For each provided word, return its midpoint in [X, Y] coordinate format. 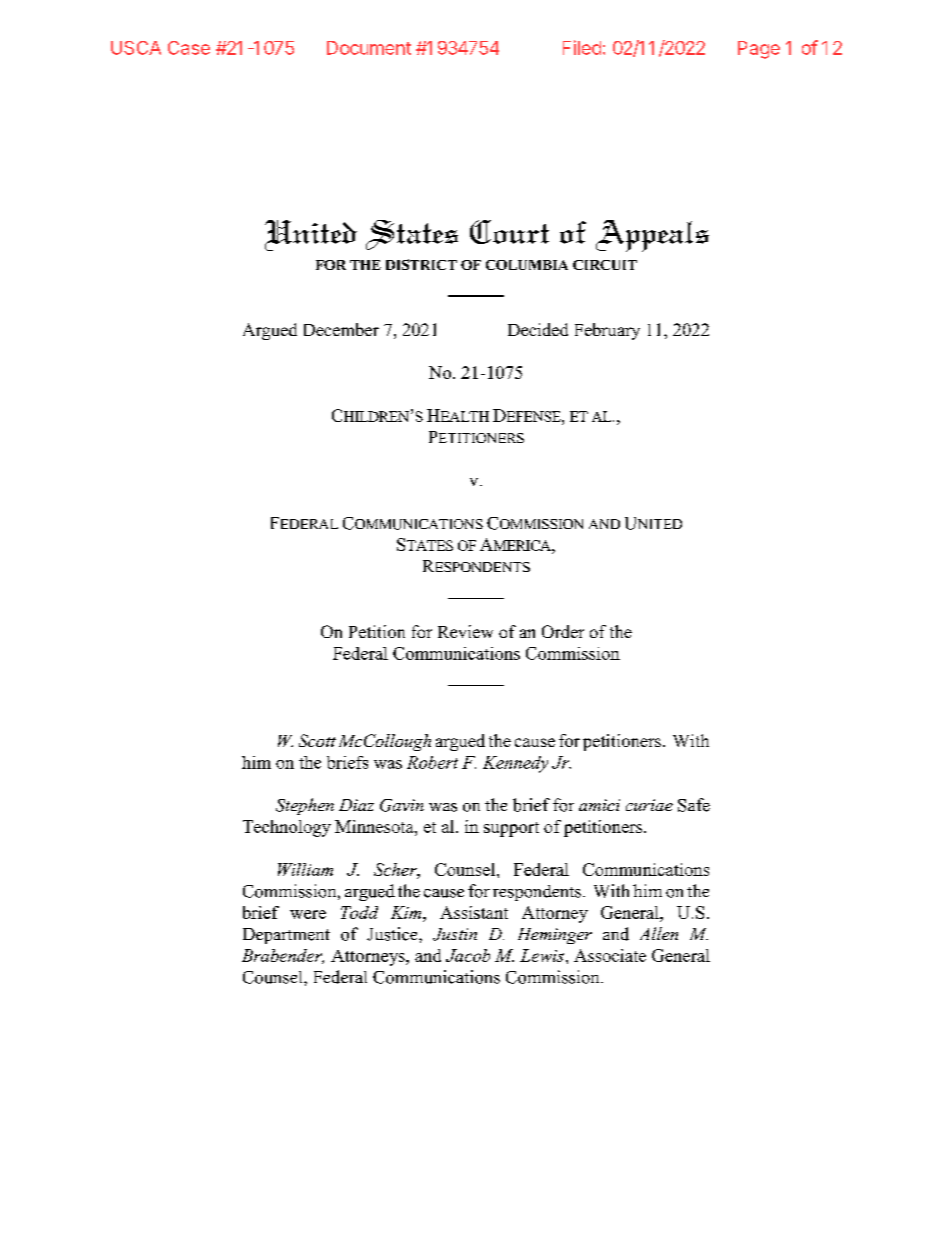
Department [286, 936]
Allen [659, 933]
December [341, 329]
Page [759, 50]
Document [369, 48]
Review [465, 631]
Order [563, 631]
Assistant [474, 912]
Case [189, 48]
